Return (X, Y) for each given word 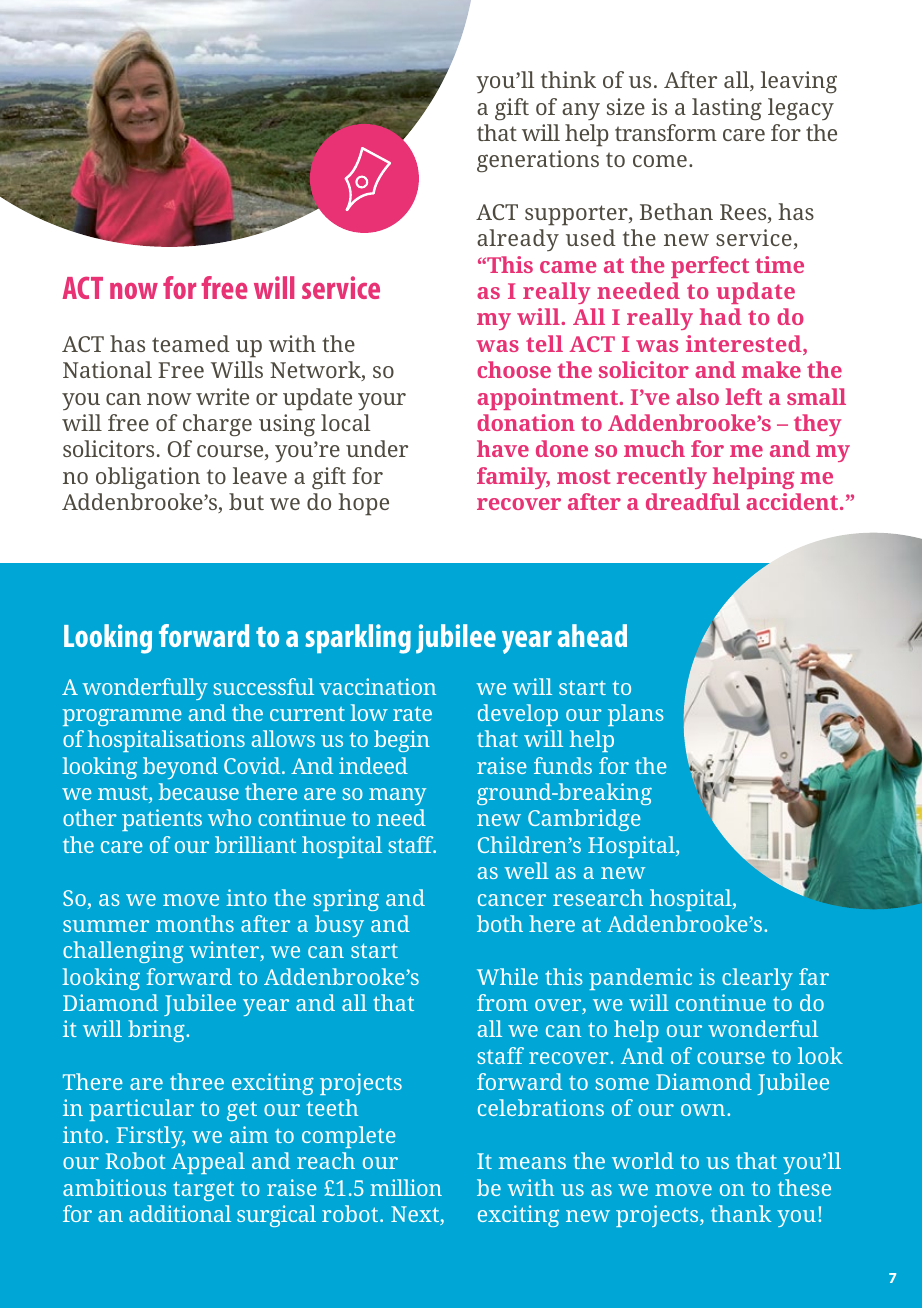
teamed (191, 343)
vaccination (377, 686)
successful (263, 686)
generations (538, 161)
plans (636, 715)
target (203, 1191)
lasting (727, 109)
